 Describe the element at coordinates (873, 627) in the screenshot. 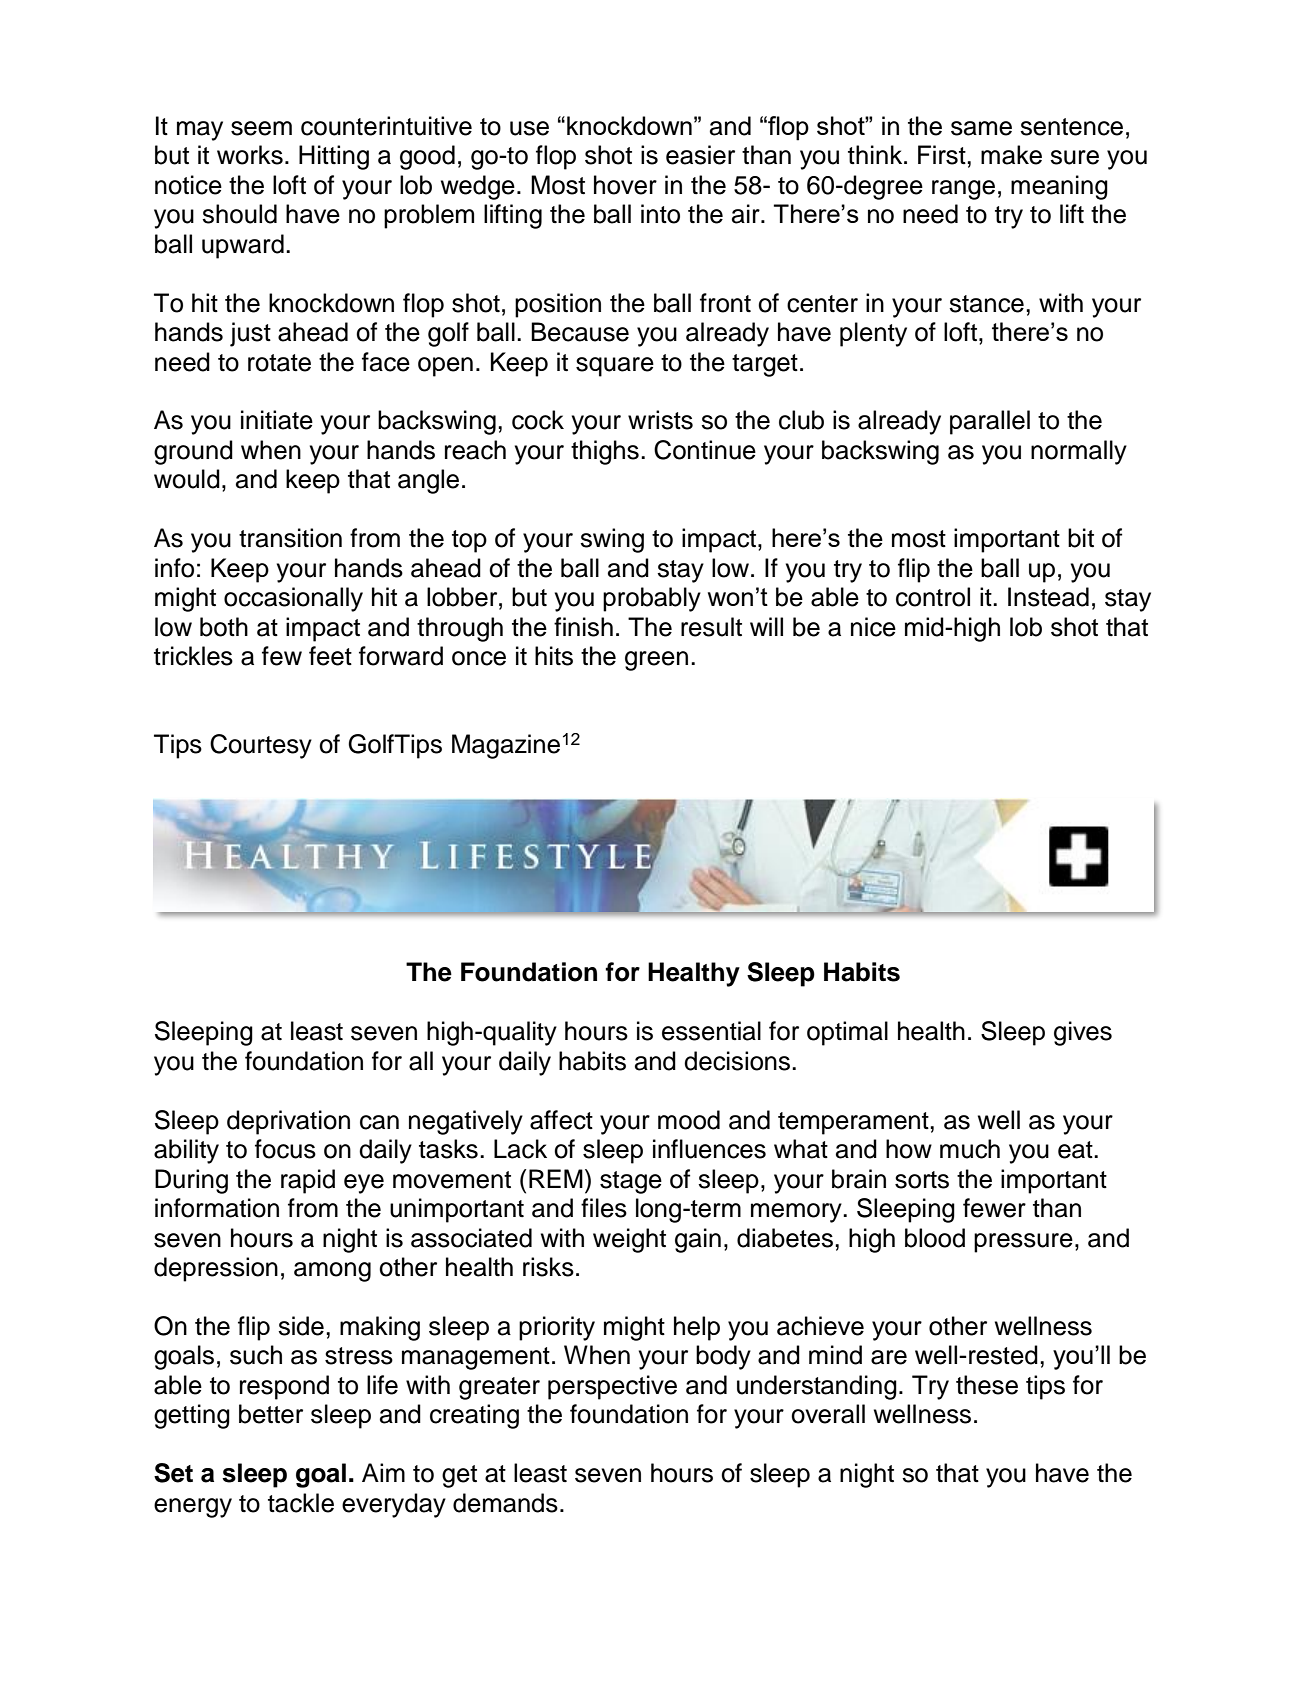

I see `nice` at that location.
